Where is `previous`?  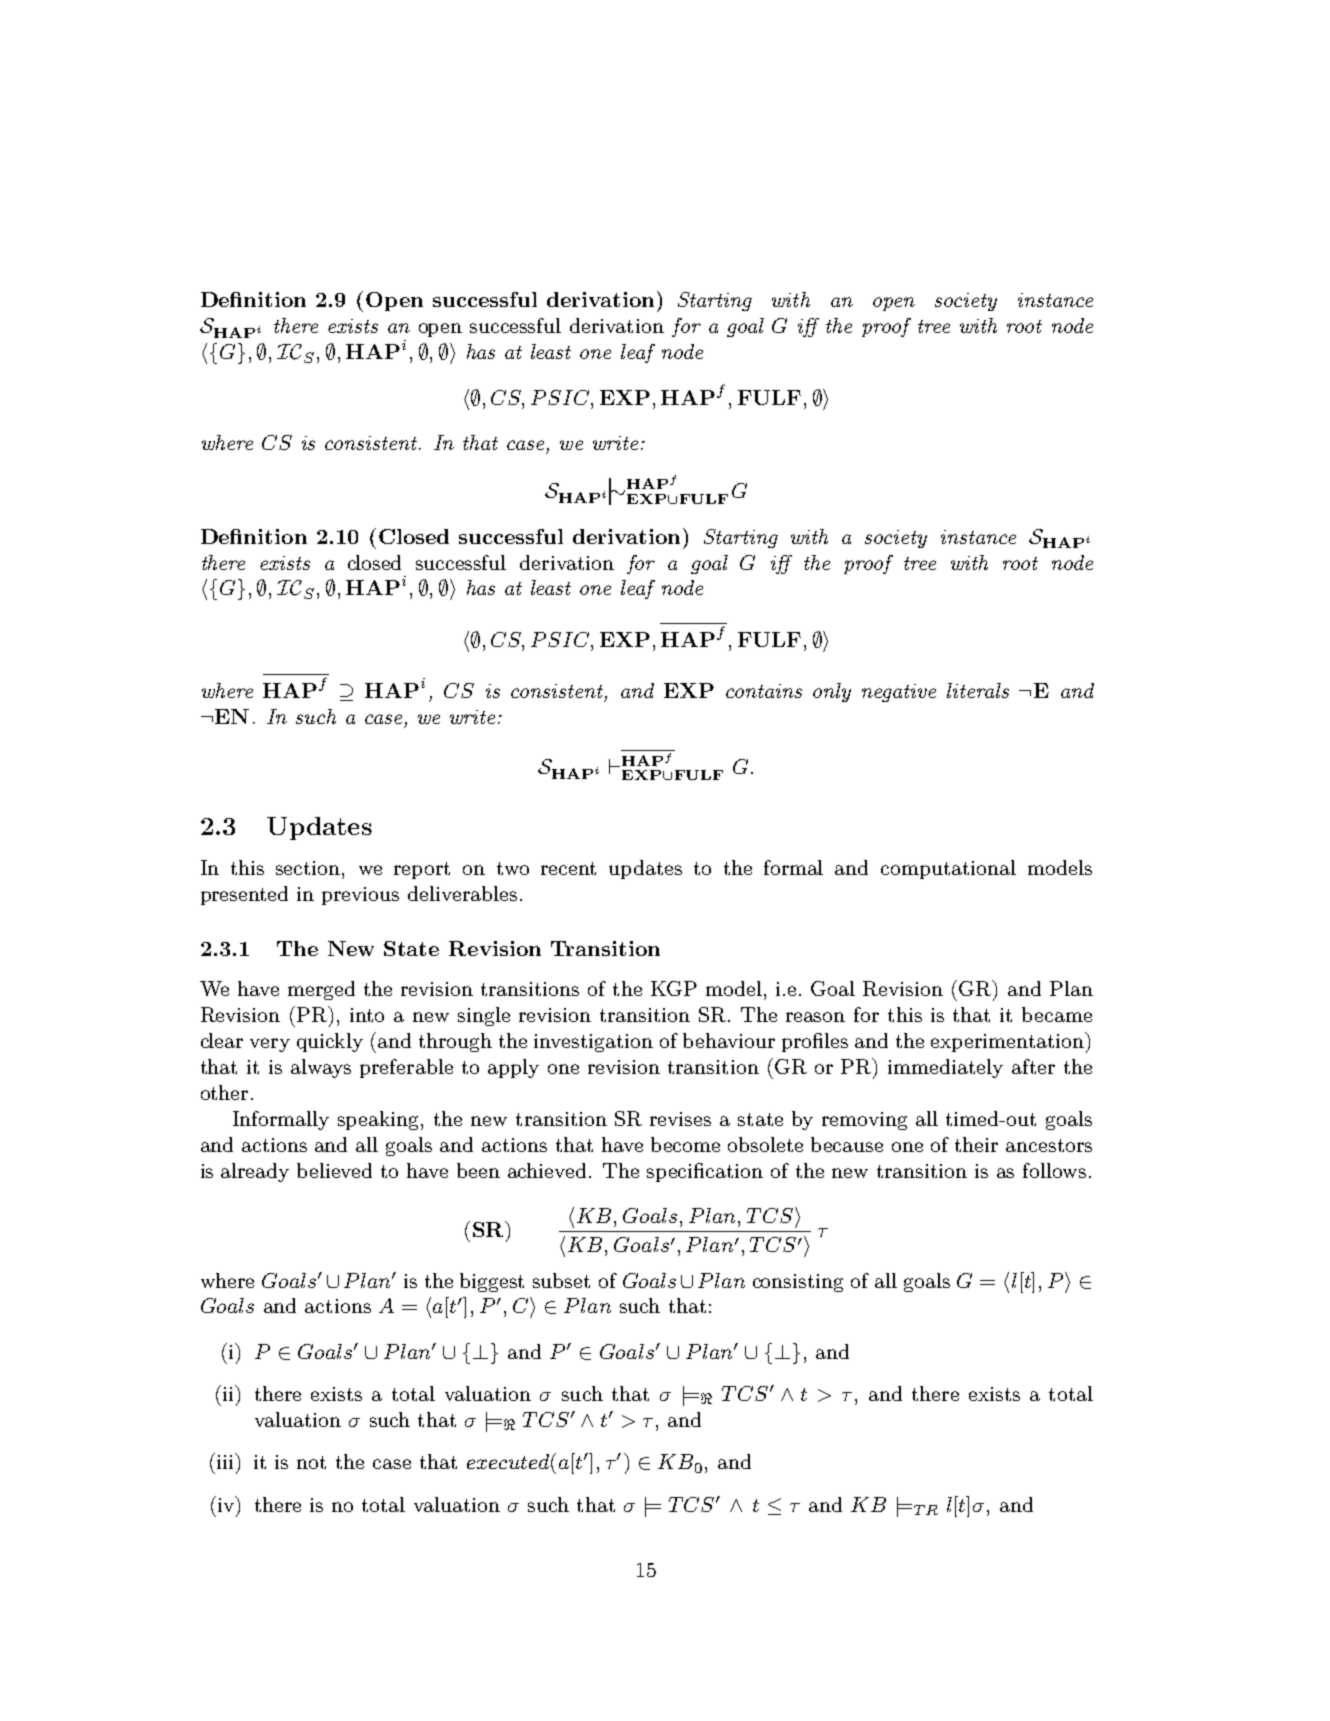
previous is located at coordinates (360, 896).
